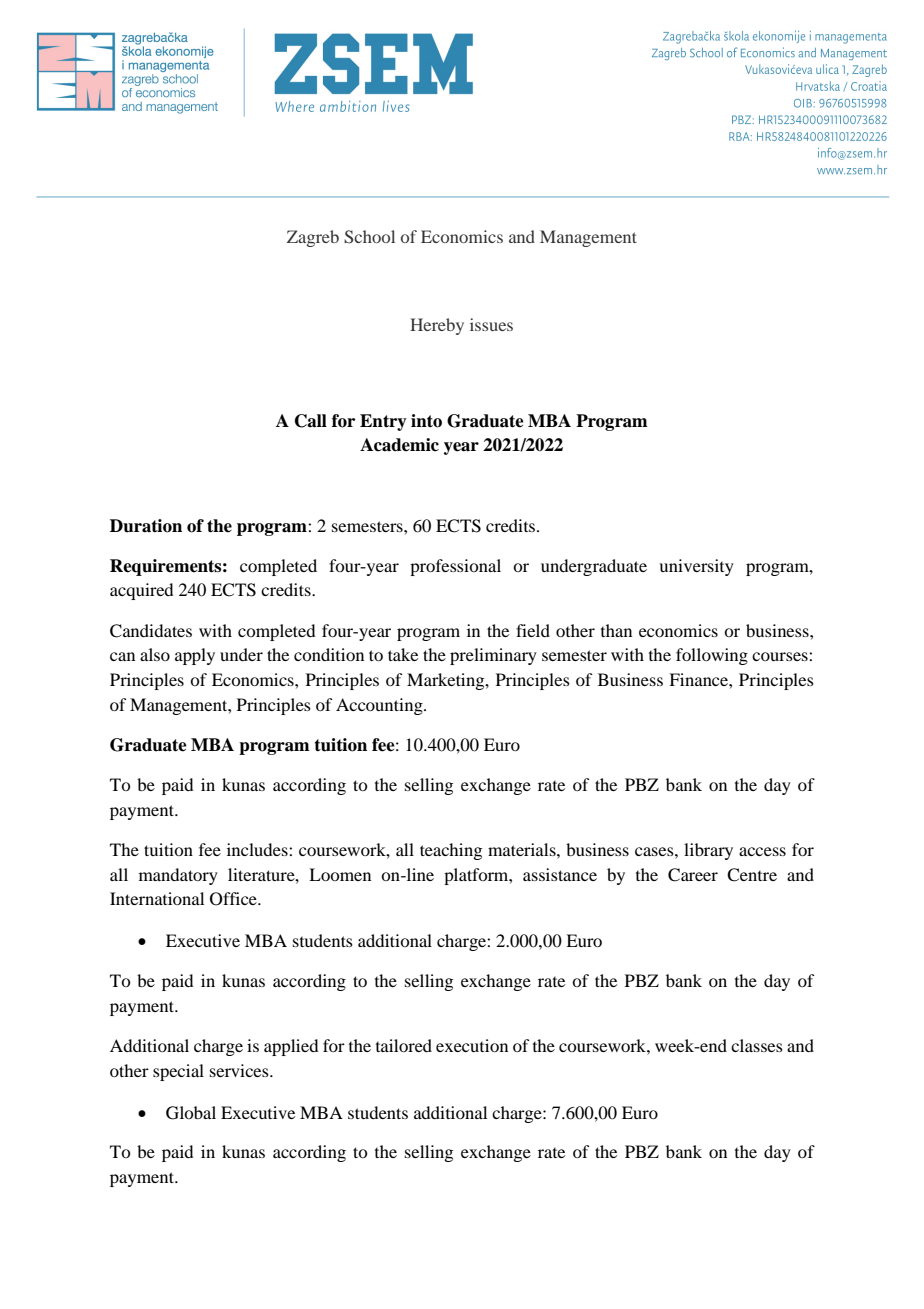 Image resolution: width=924 pixels, height=1309 pixels. I want to click on Duration, so click(146, 526).
